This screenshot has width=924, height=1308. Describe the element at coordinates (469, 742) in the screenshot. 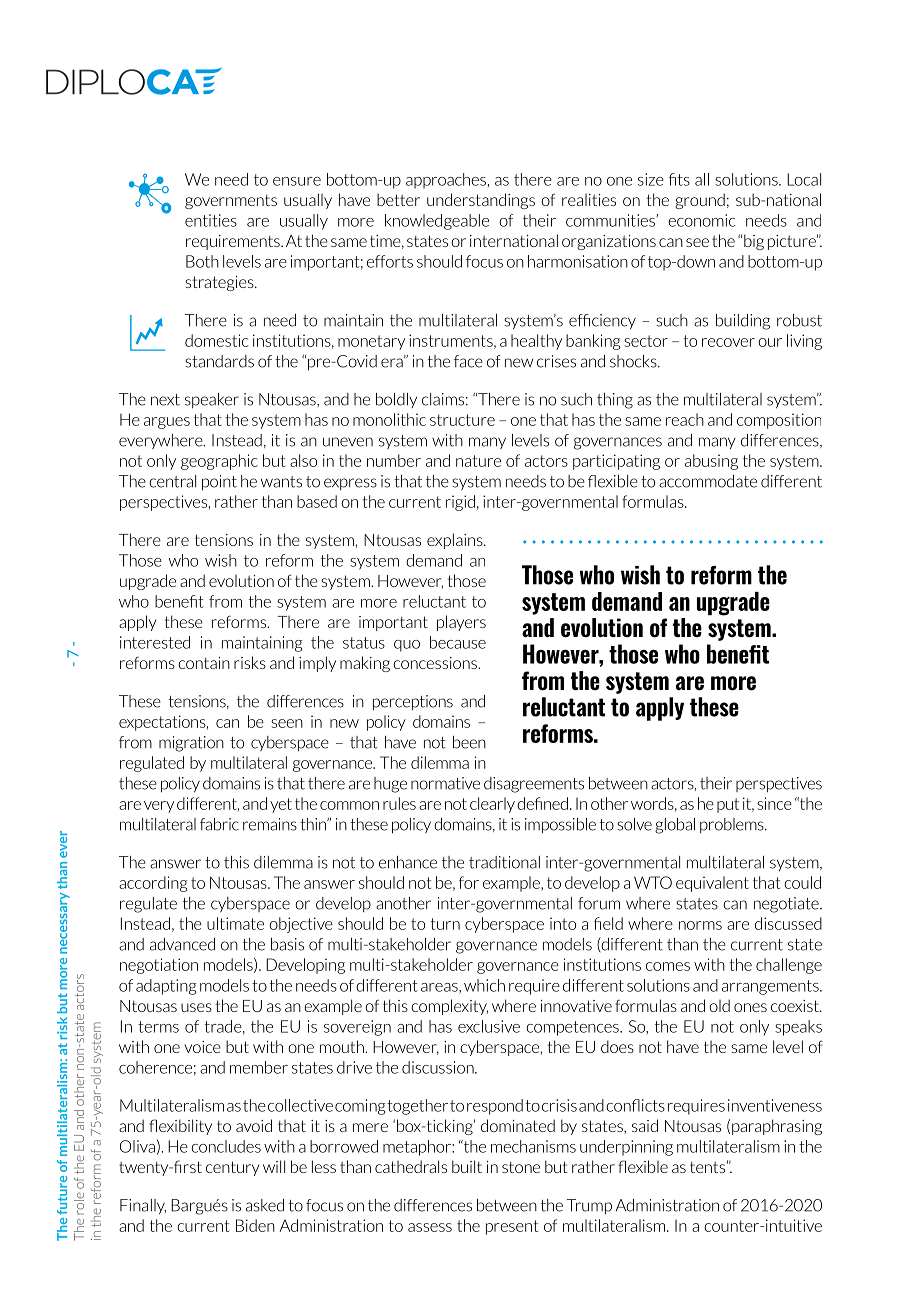

I see `been` at that location.
